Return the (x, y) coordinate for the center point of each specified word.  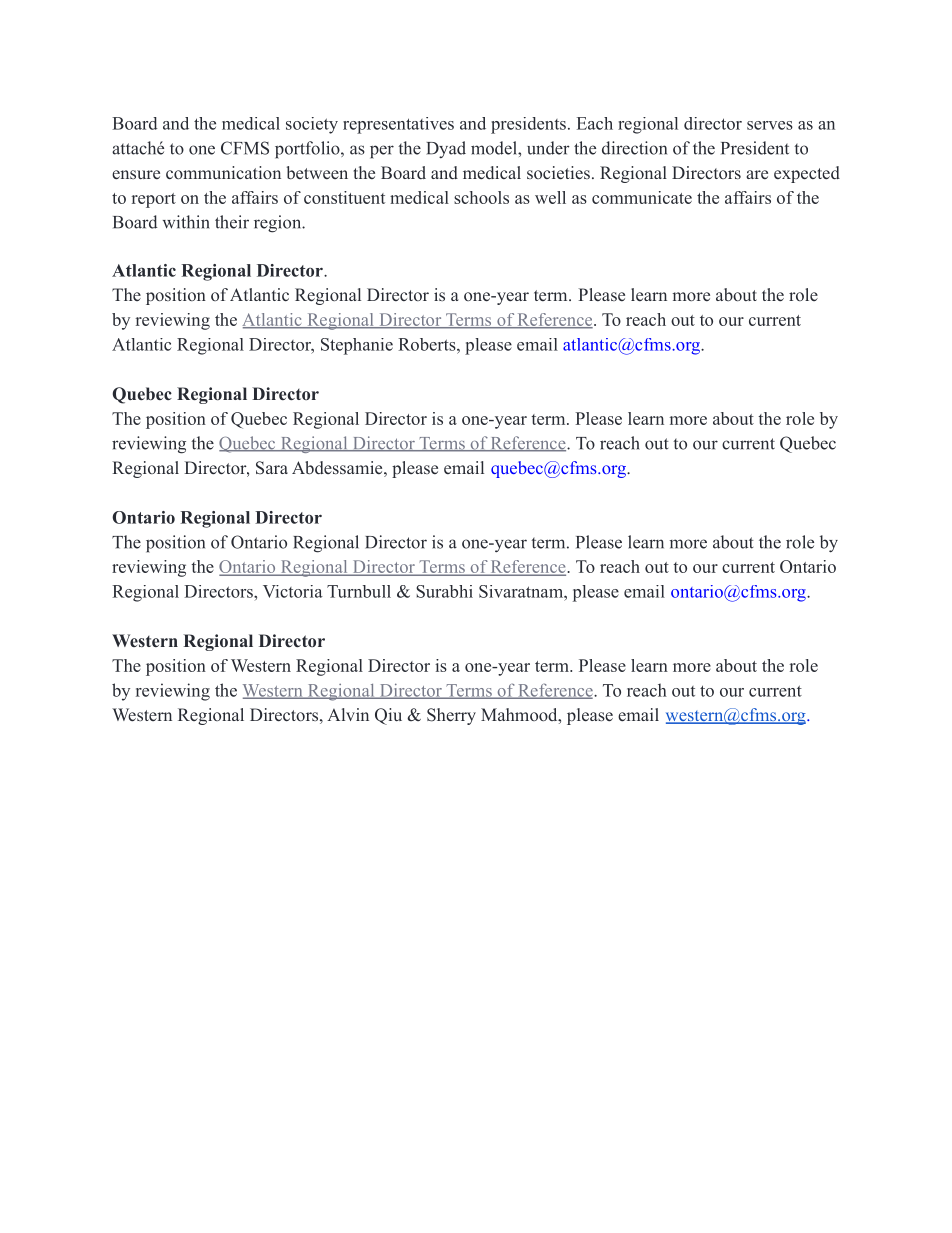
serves (770, 125)
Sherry (451, 716)
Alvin (348, 714)
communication (223, 172)
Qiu (388, 716)
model (495, 148)
